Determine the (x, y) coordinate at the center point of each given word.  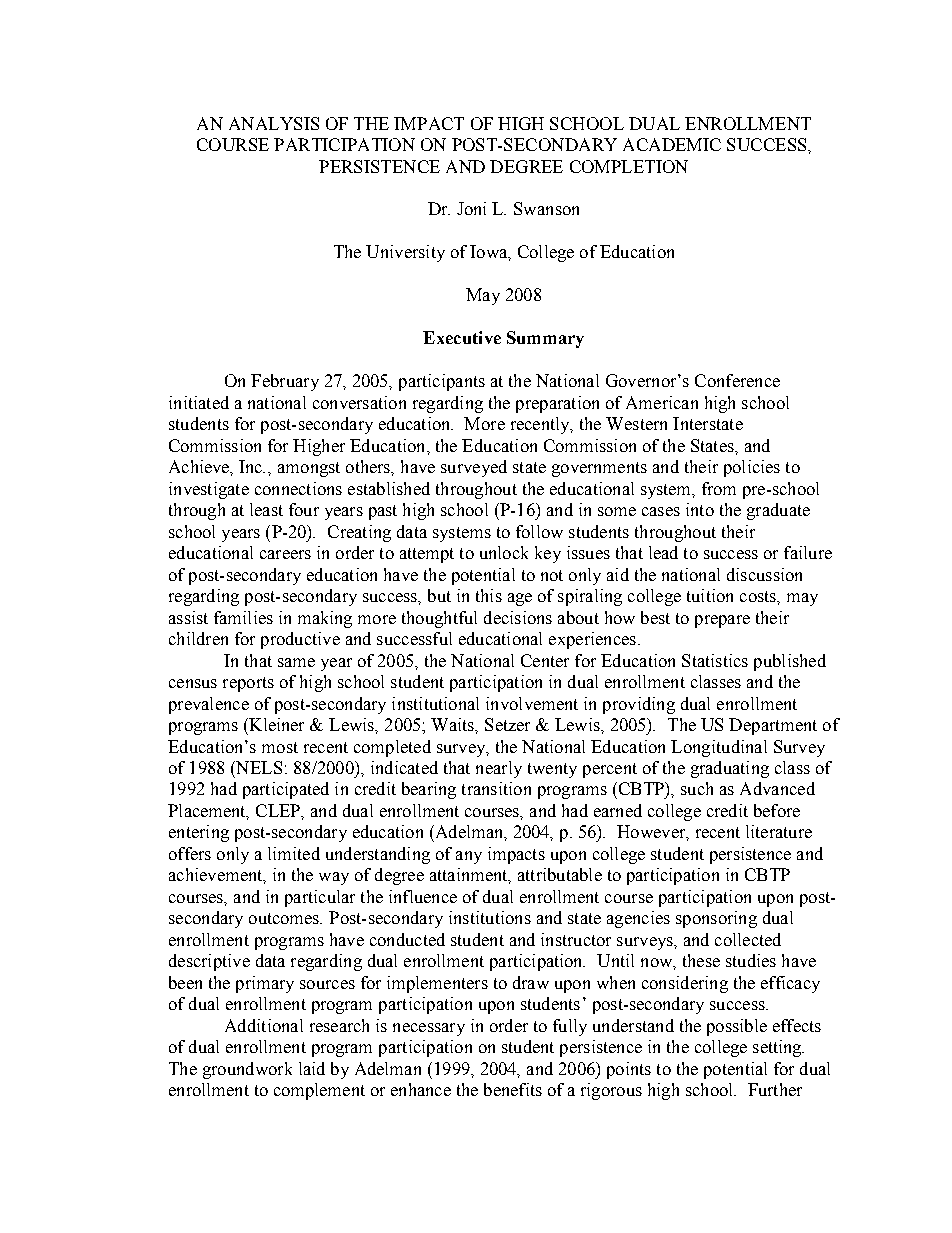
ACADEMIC (672, 144)
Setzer (507, 724)
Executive (462, 337)
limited (294, 853)
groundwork (247, 1070)
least (266, 509)
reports (248, 684)
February (285, 382)
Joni (471, 208)
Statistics (715, 660)
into (700, 509)
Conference (737, 380)
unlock (504, 552)
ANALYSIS (274, 123)
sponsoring (716, 919)
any (469, 857)
